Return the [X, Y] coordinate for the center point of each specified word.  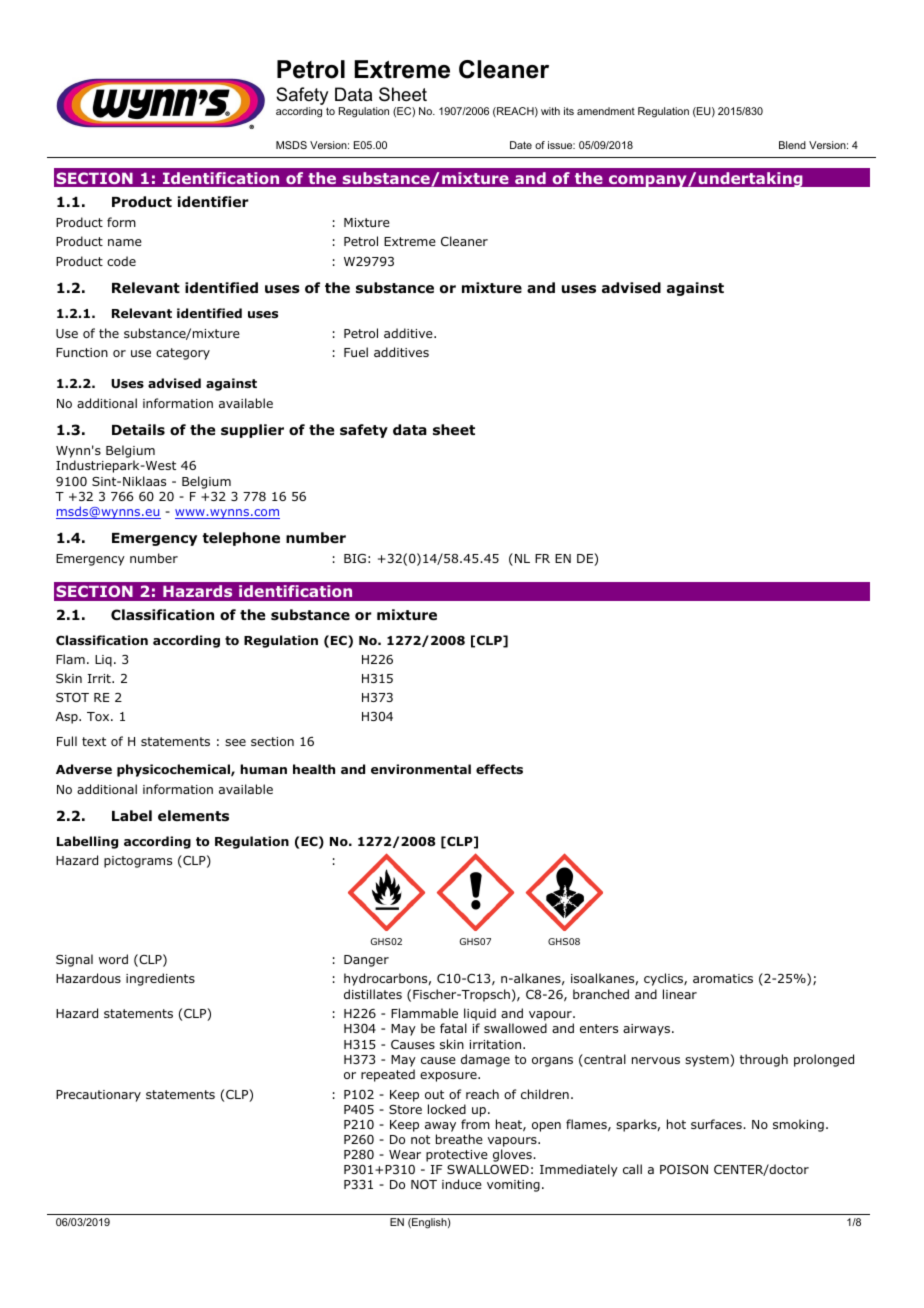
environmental [421, 769]
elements [193, 815]
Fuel [356, 352]
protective [457, 1156]
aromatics [723, 978]
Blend [792, 145]
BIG [355, 558]
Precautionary [98, 1096]
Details [138, 430]
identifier [213, 201]
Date [521, 145]
